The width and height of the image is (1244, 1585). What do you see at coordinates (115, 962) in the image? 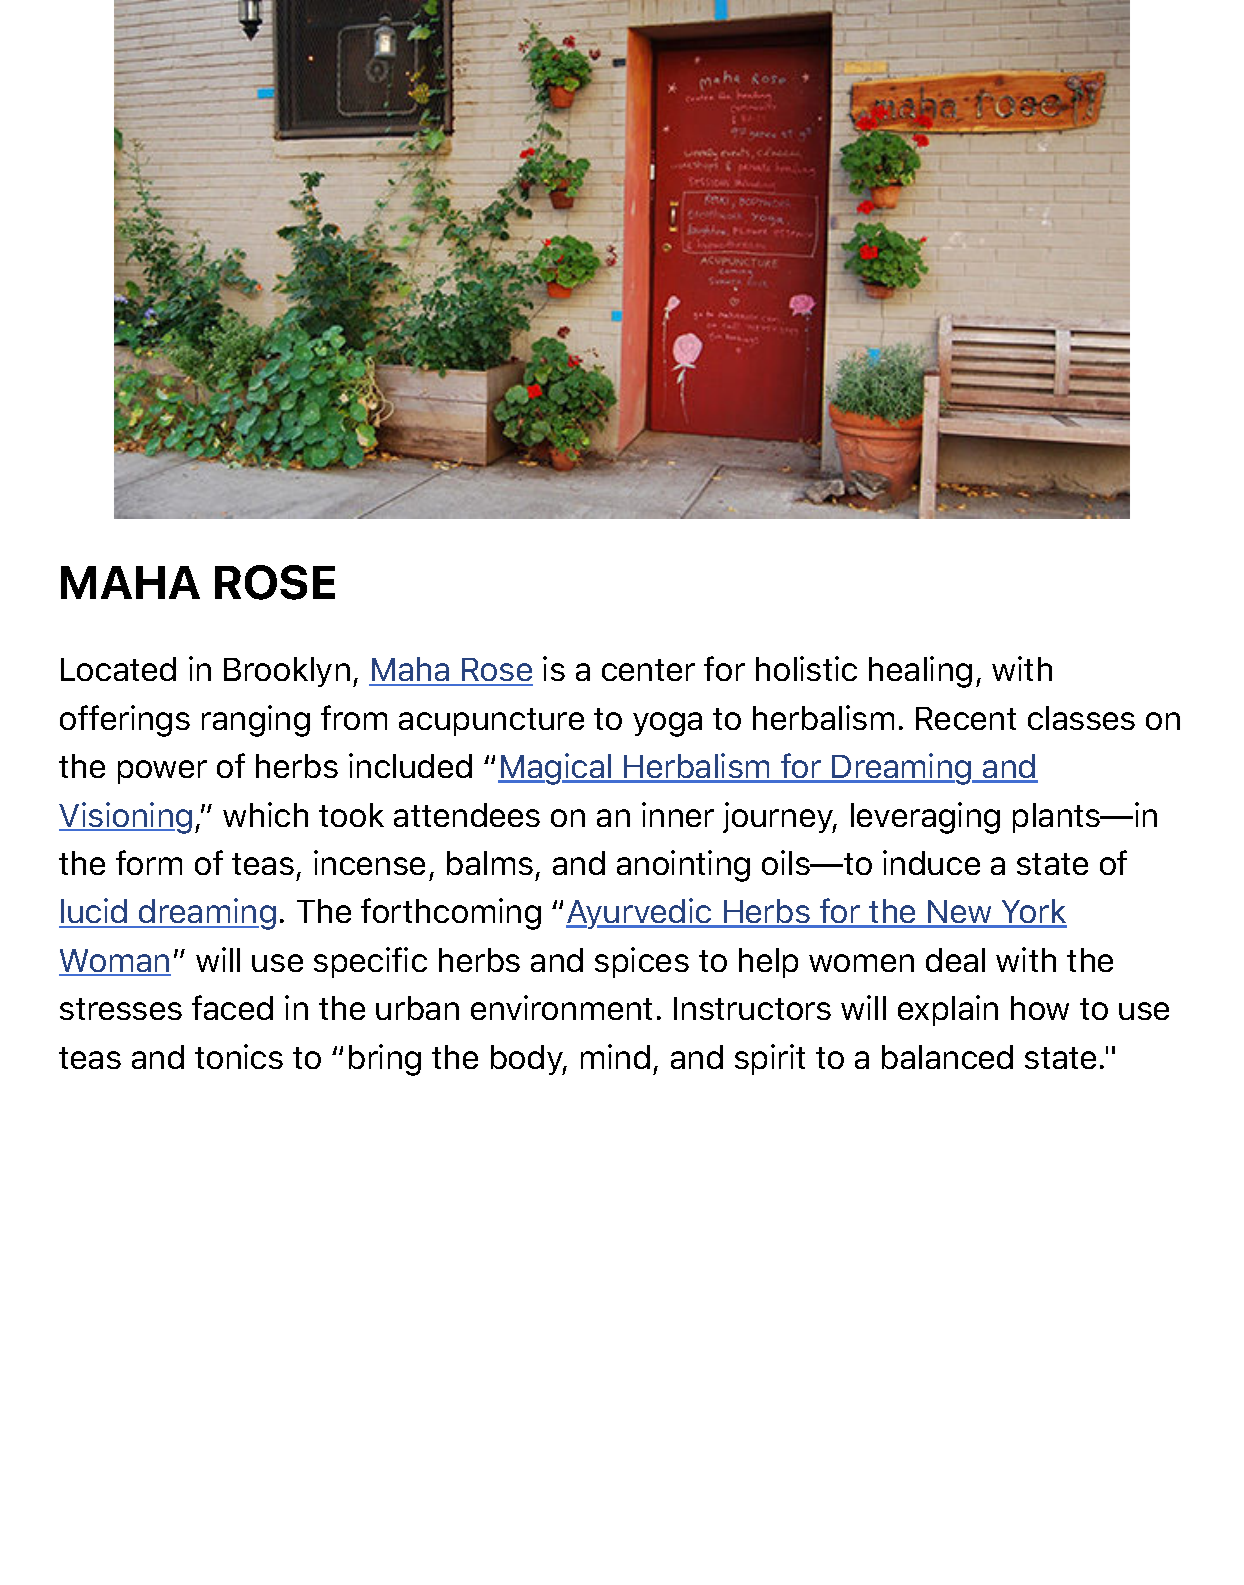
I see `Woman` at bounding box center [115, 962].
